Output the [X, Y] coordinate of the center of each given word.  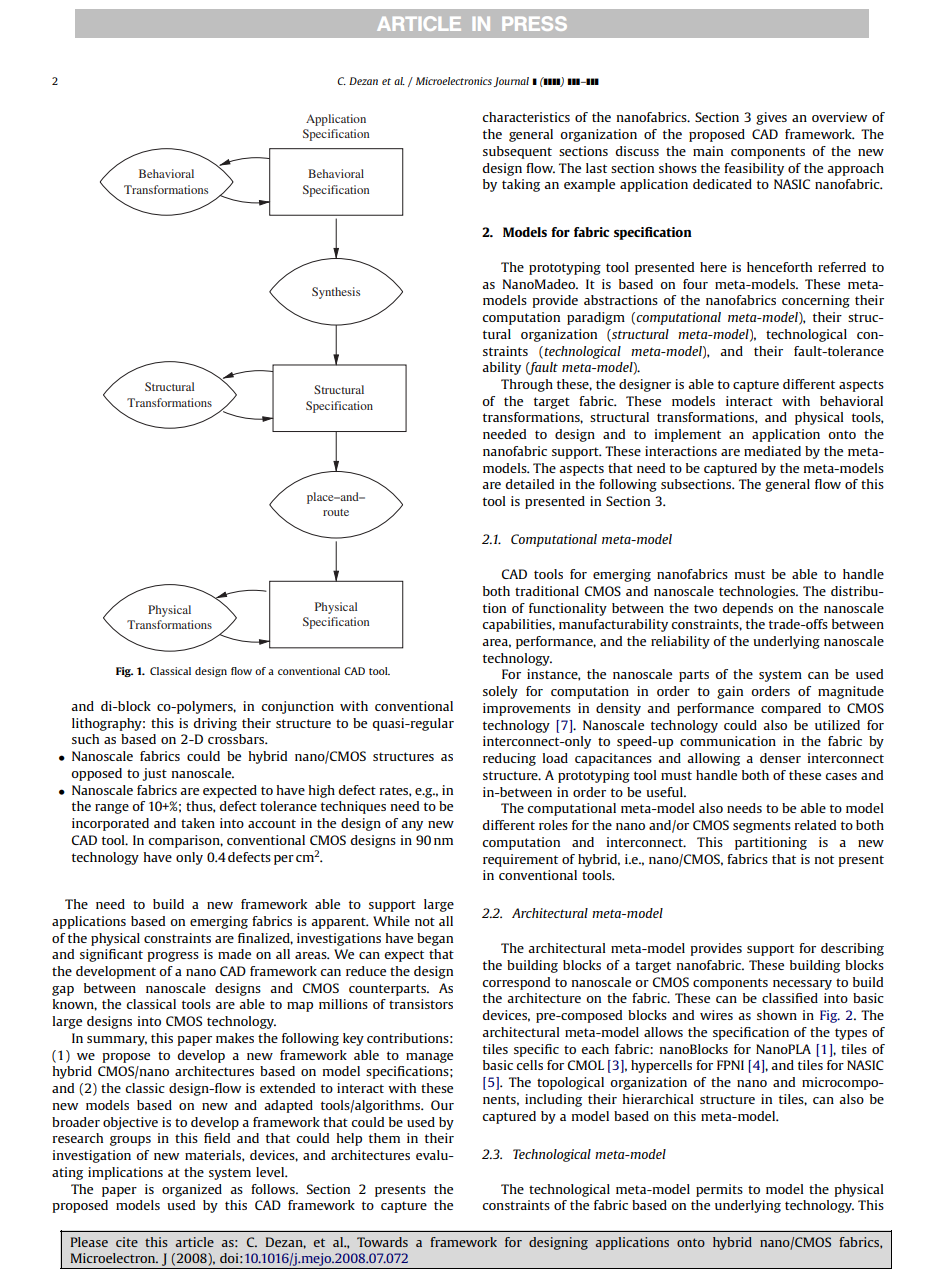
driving [215, 724]
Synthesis [336, 293]
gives [771, 118]
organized [192, 1190]
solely [500, 692]
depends [747, 609]
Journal [511, 82]
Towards [382, 1242]
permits [719, 1190]
